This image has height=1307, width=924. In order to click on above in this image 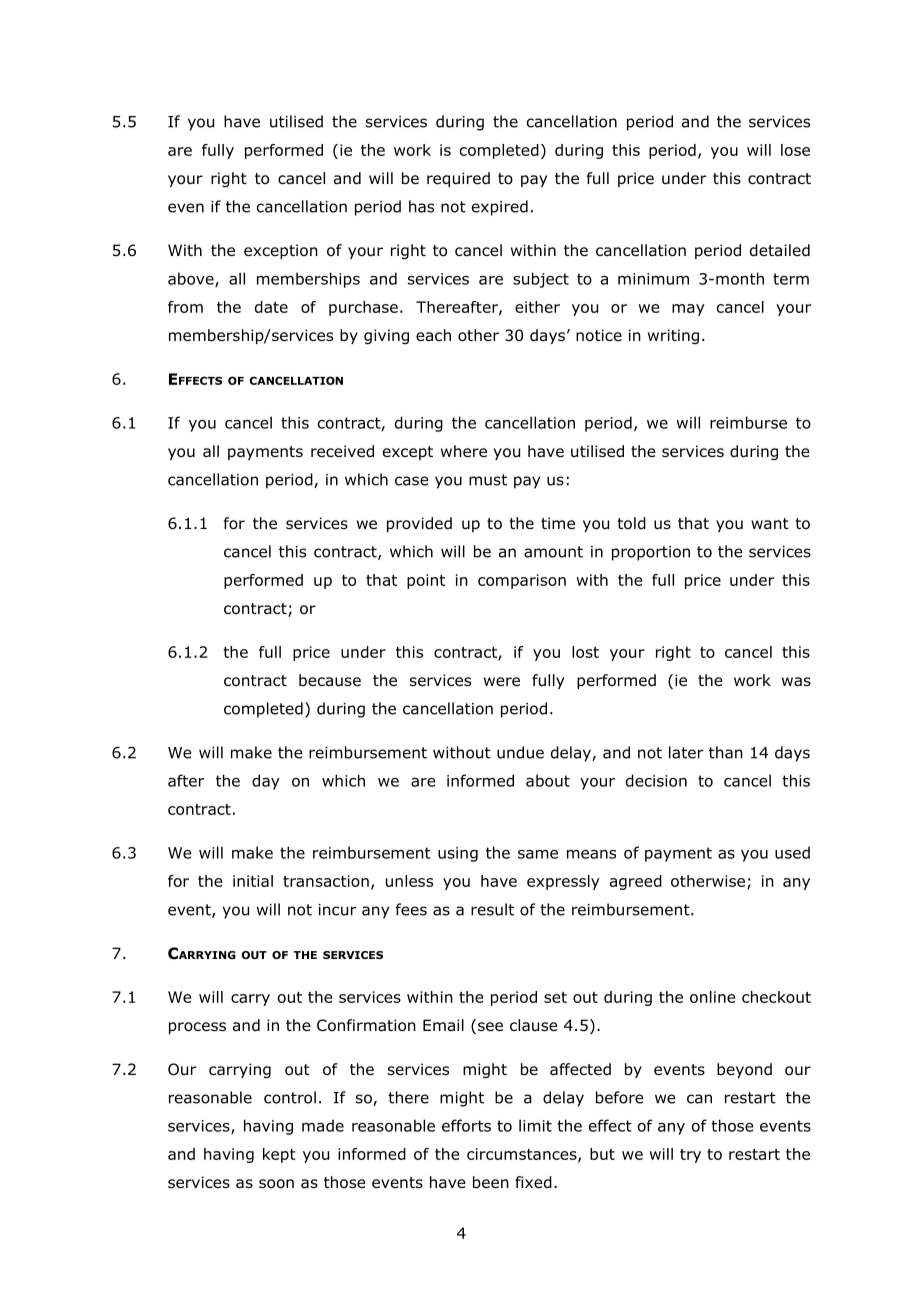, I will do `click(192, 279)`.
